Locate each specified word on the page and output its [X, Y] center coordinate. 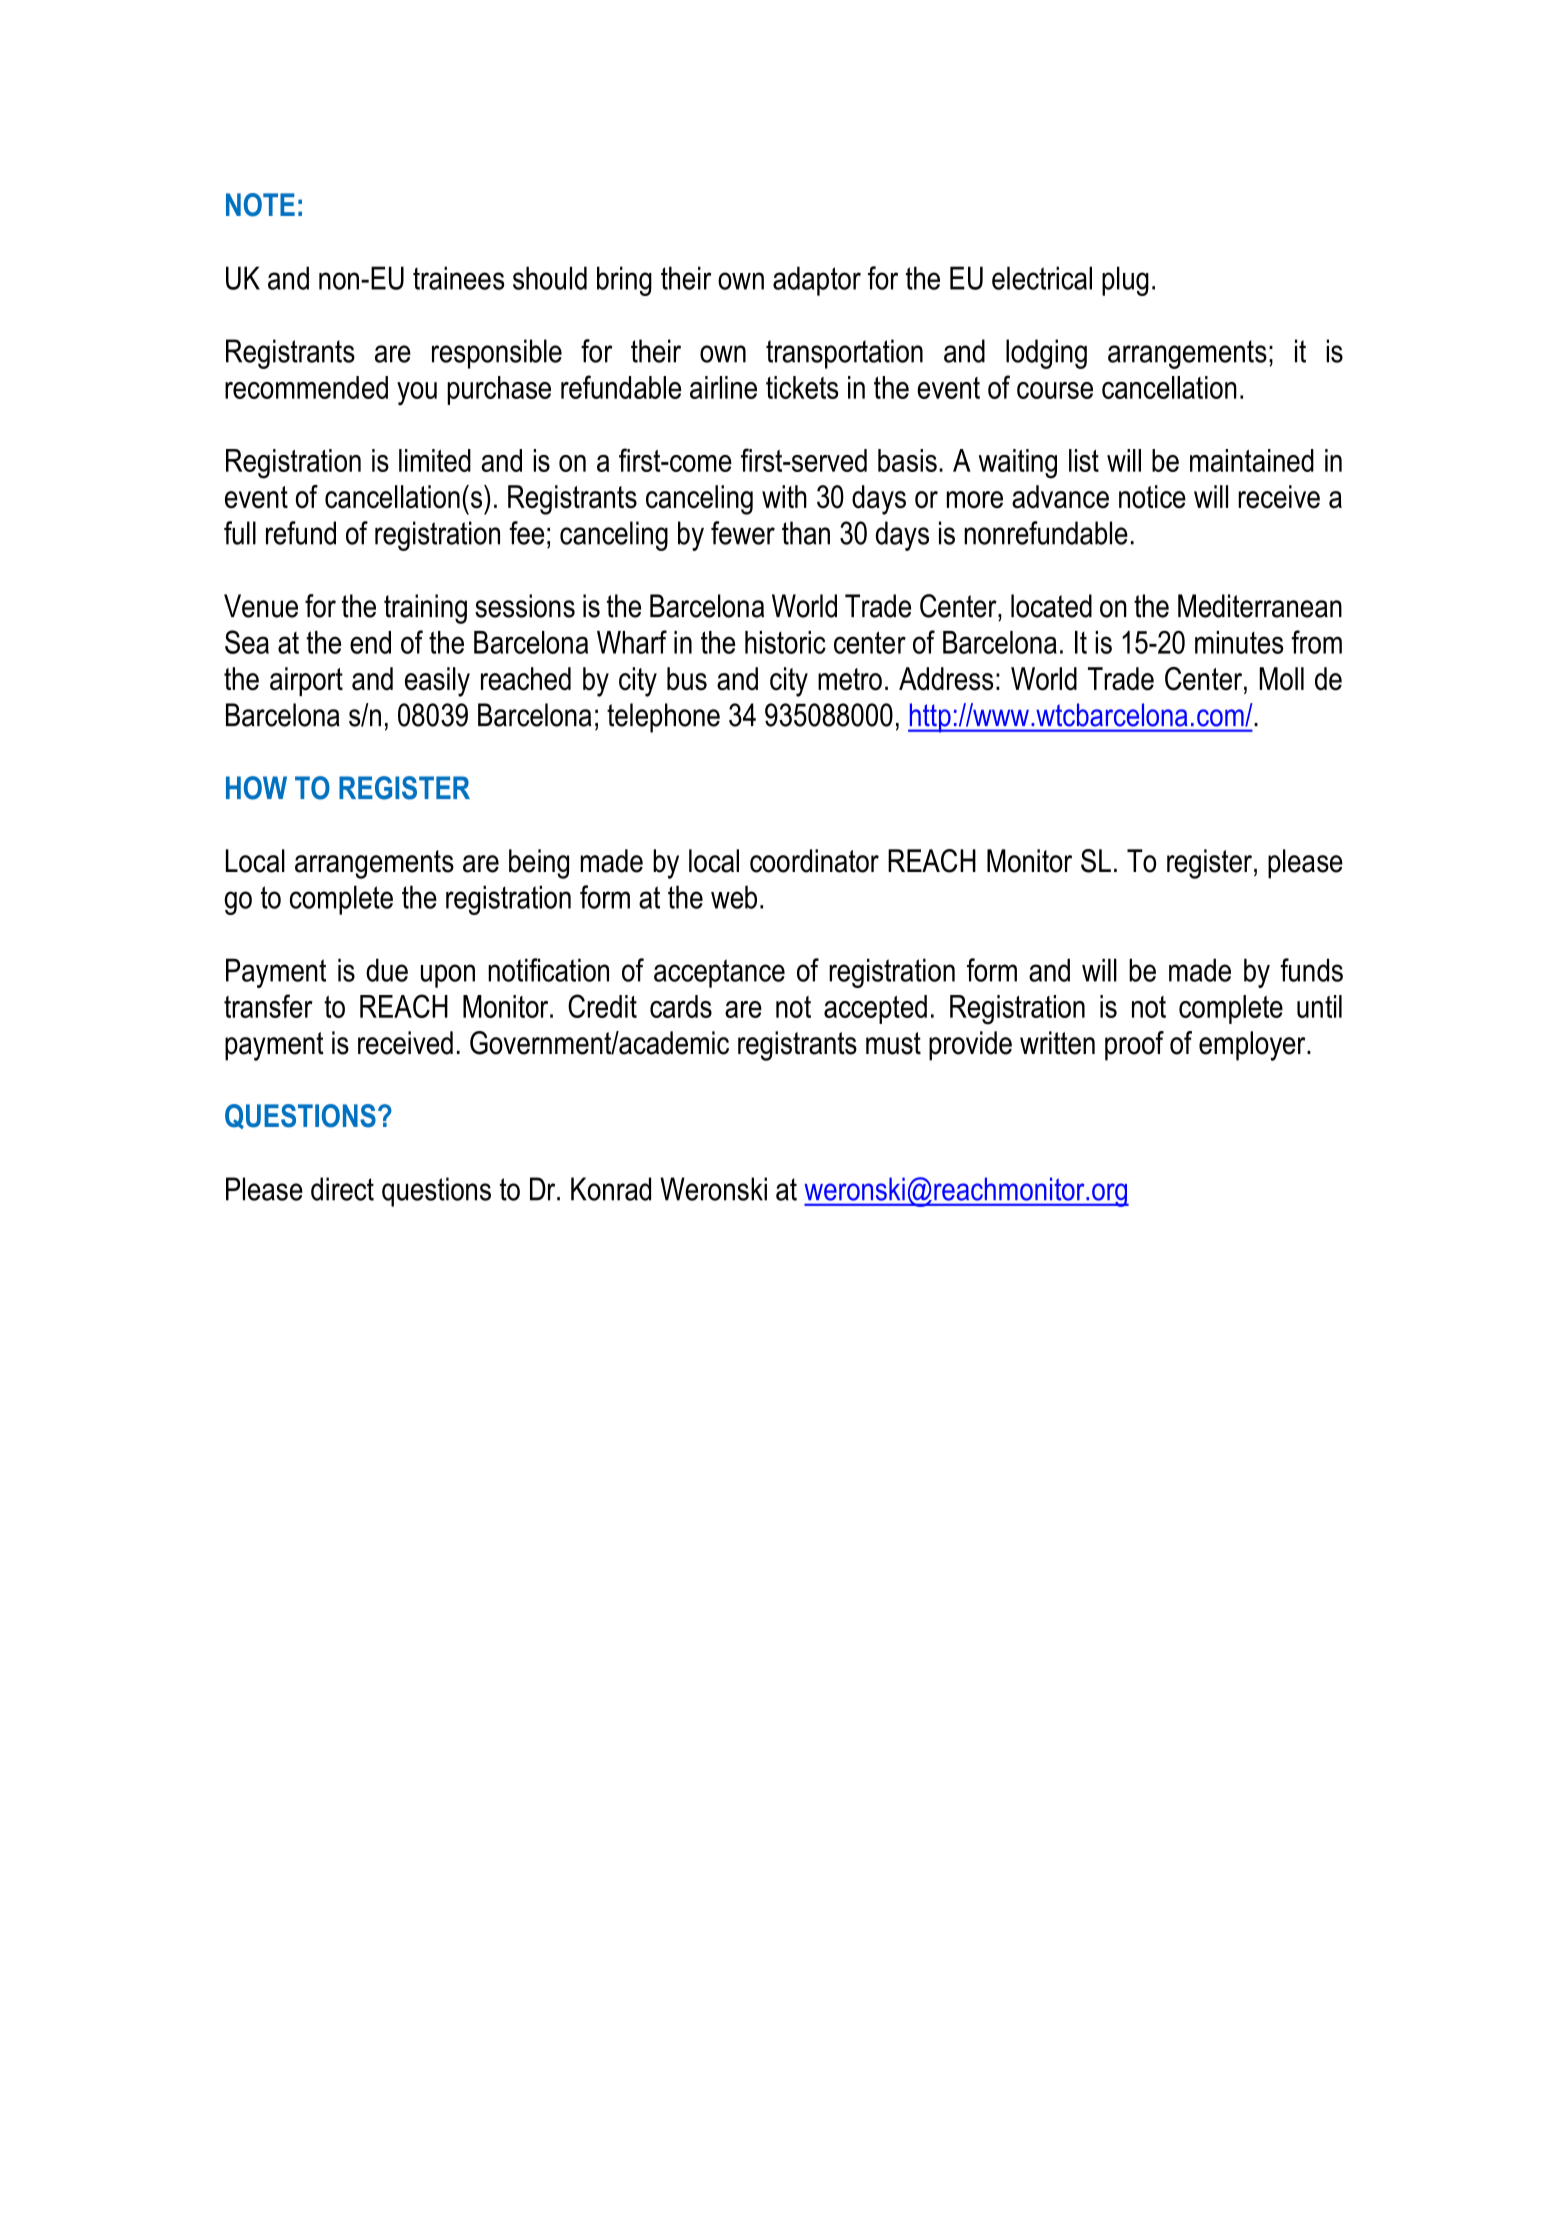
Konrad [611, 1189]
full [240, 533]
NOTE [260, 205]
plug [1125, 281]
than [806, 533]
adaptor [817, 281]
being [539, 864]
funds [1311, 970]
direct [342, 1189]
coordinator [814, 861]
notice [1152, 497]
